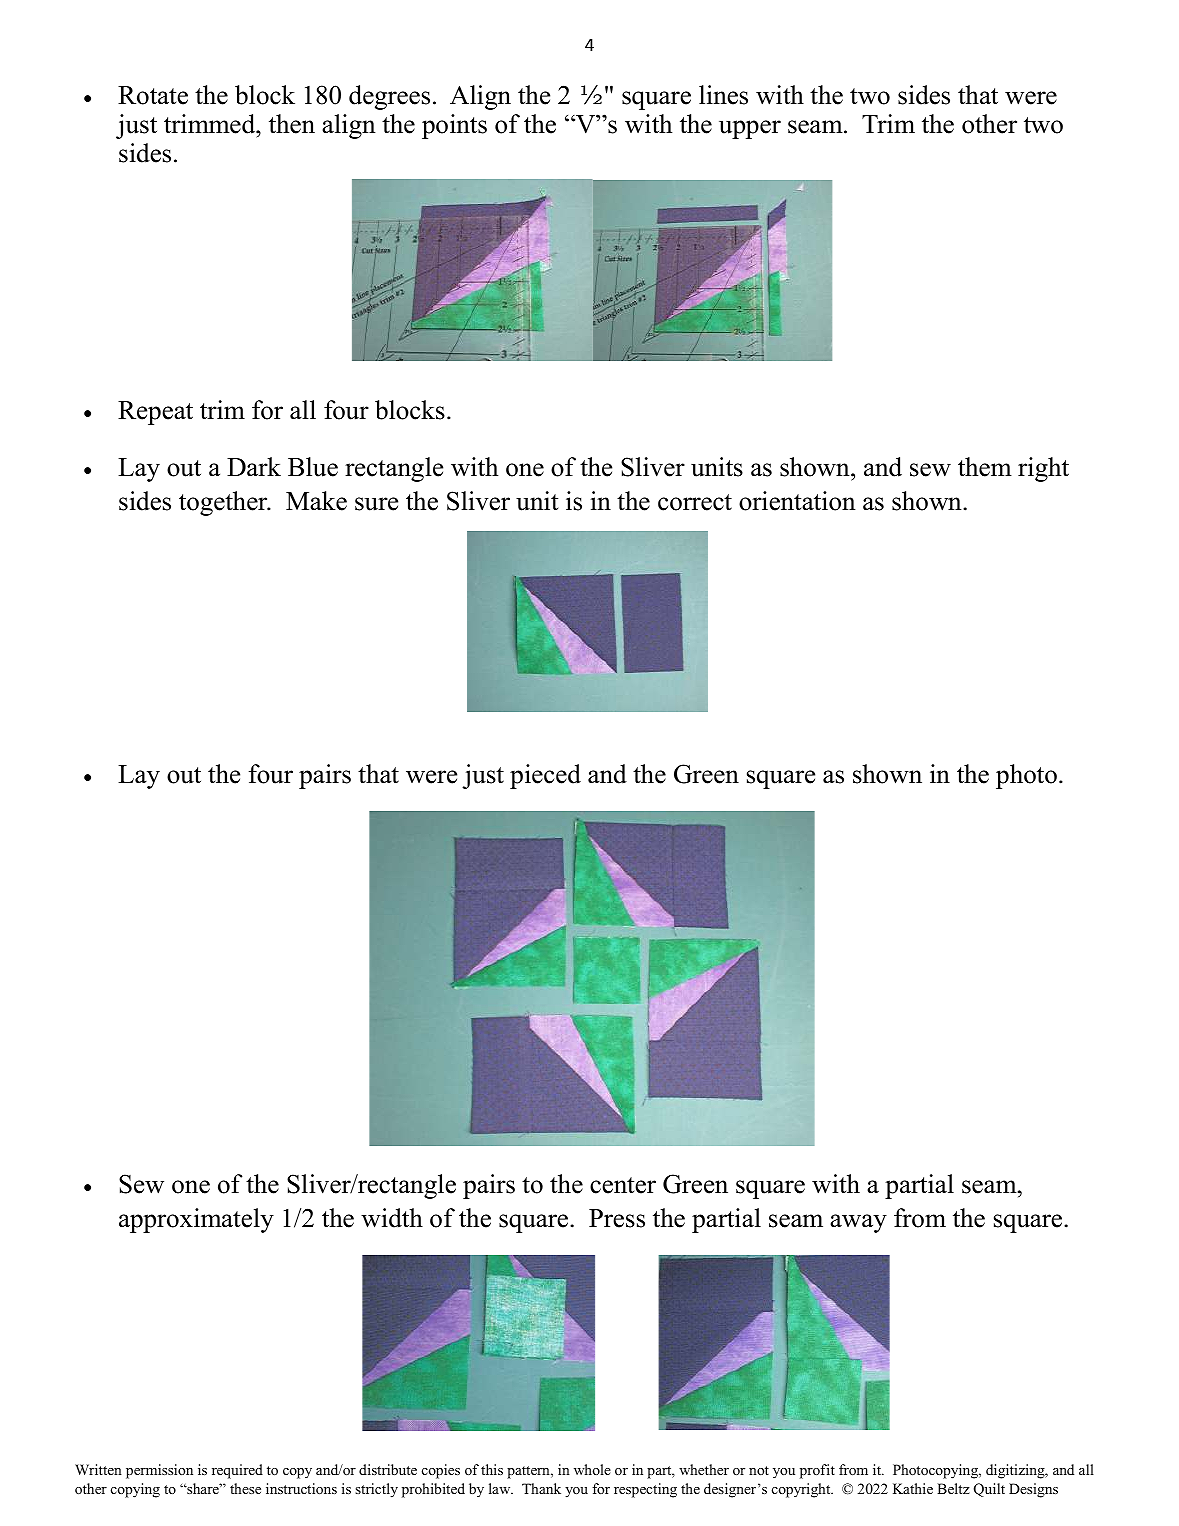  Describe the element at coordinates (592, 1469) in the page. I see `whole` at that location.
